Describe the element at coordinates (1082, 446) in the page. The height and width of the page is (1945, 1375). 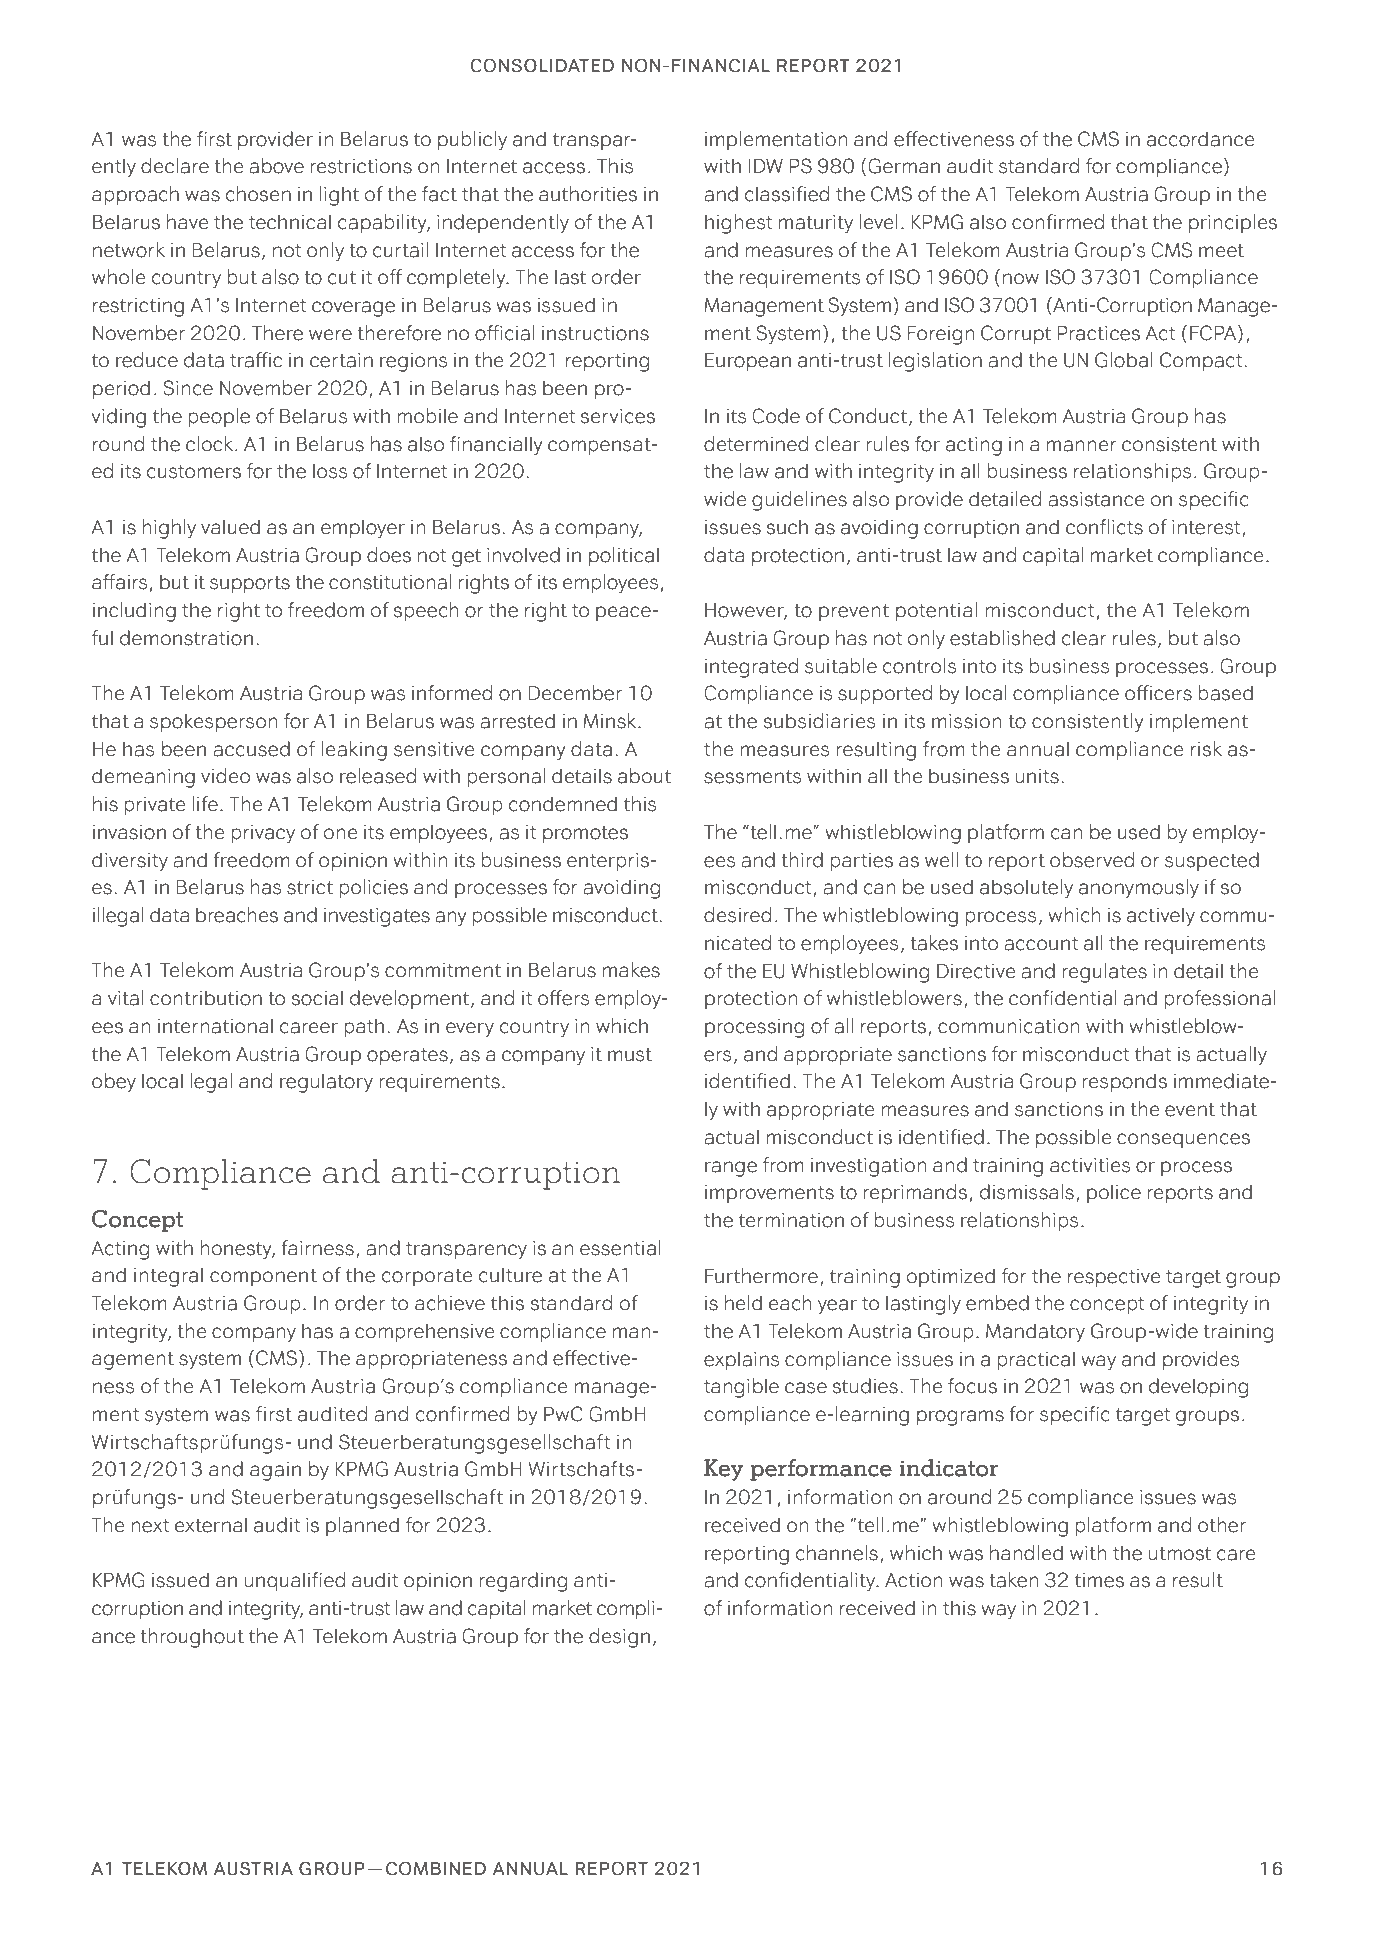
I see `manner` at that location.
